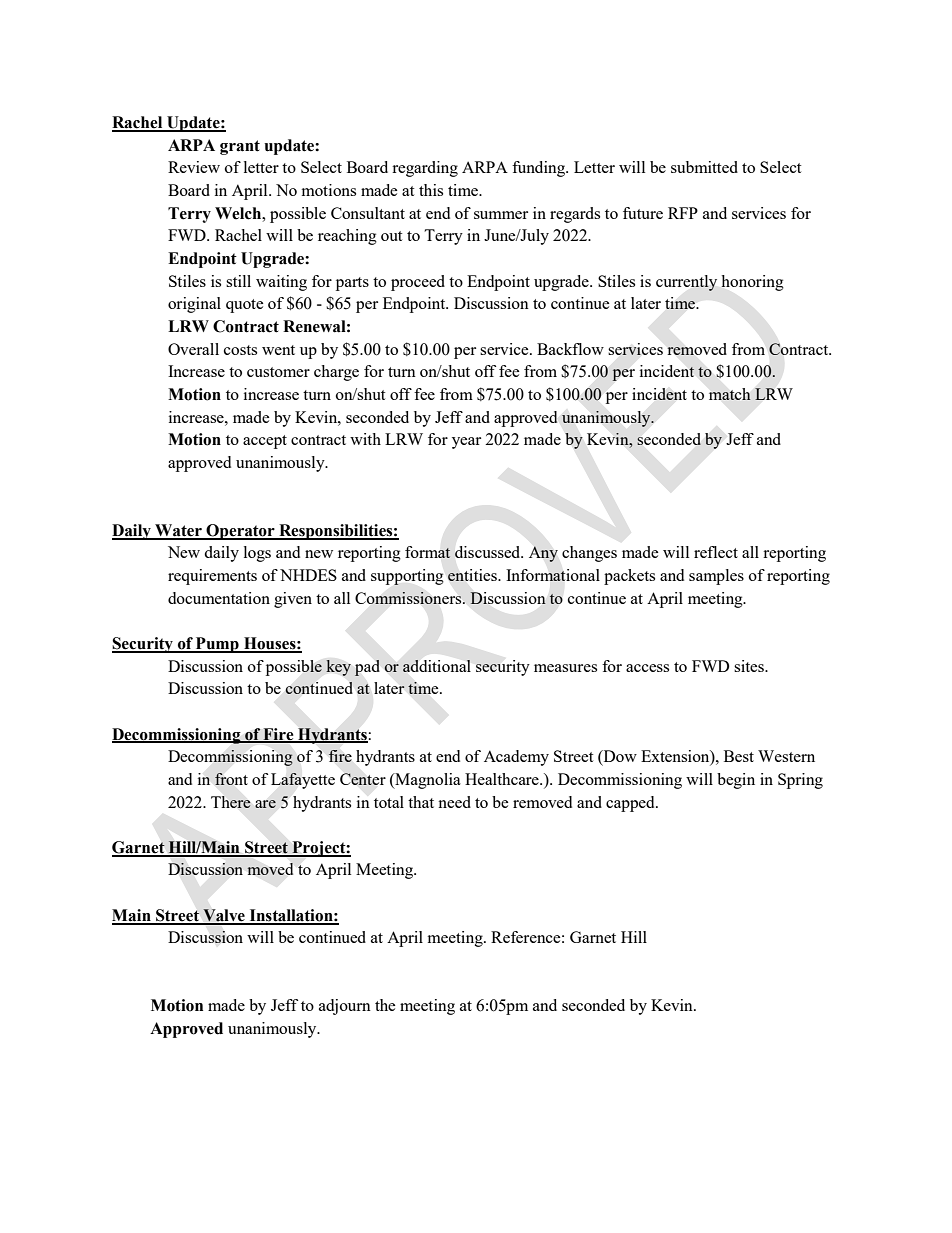 The width and height of the screenshot is (952, 1233). Describe the element at coordinates (278, 350) in the screenshot. I see `went` at that location.
